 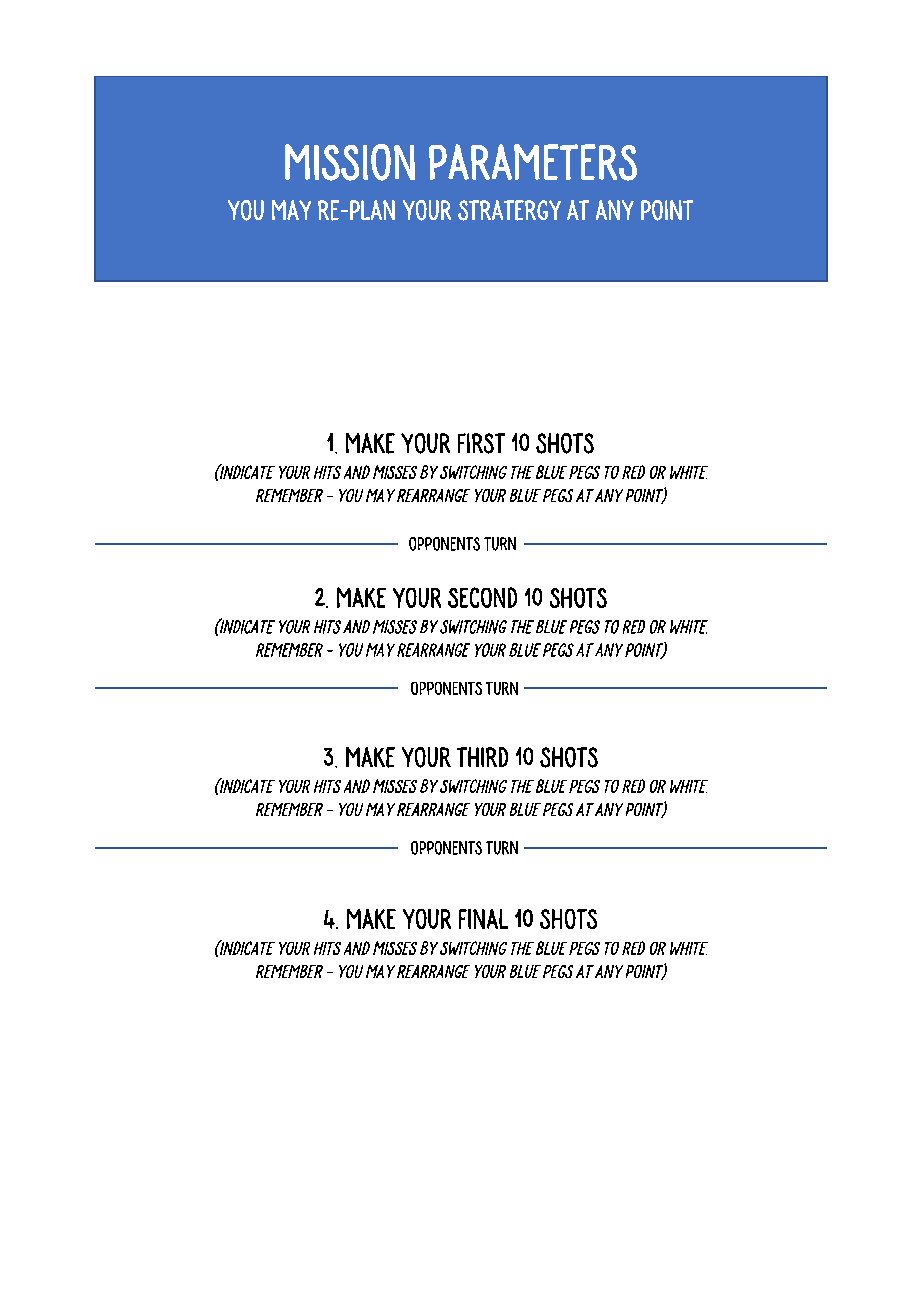 I want to click on third, so click(x=482, y=757).
